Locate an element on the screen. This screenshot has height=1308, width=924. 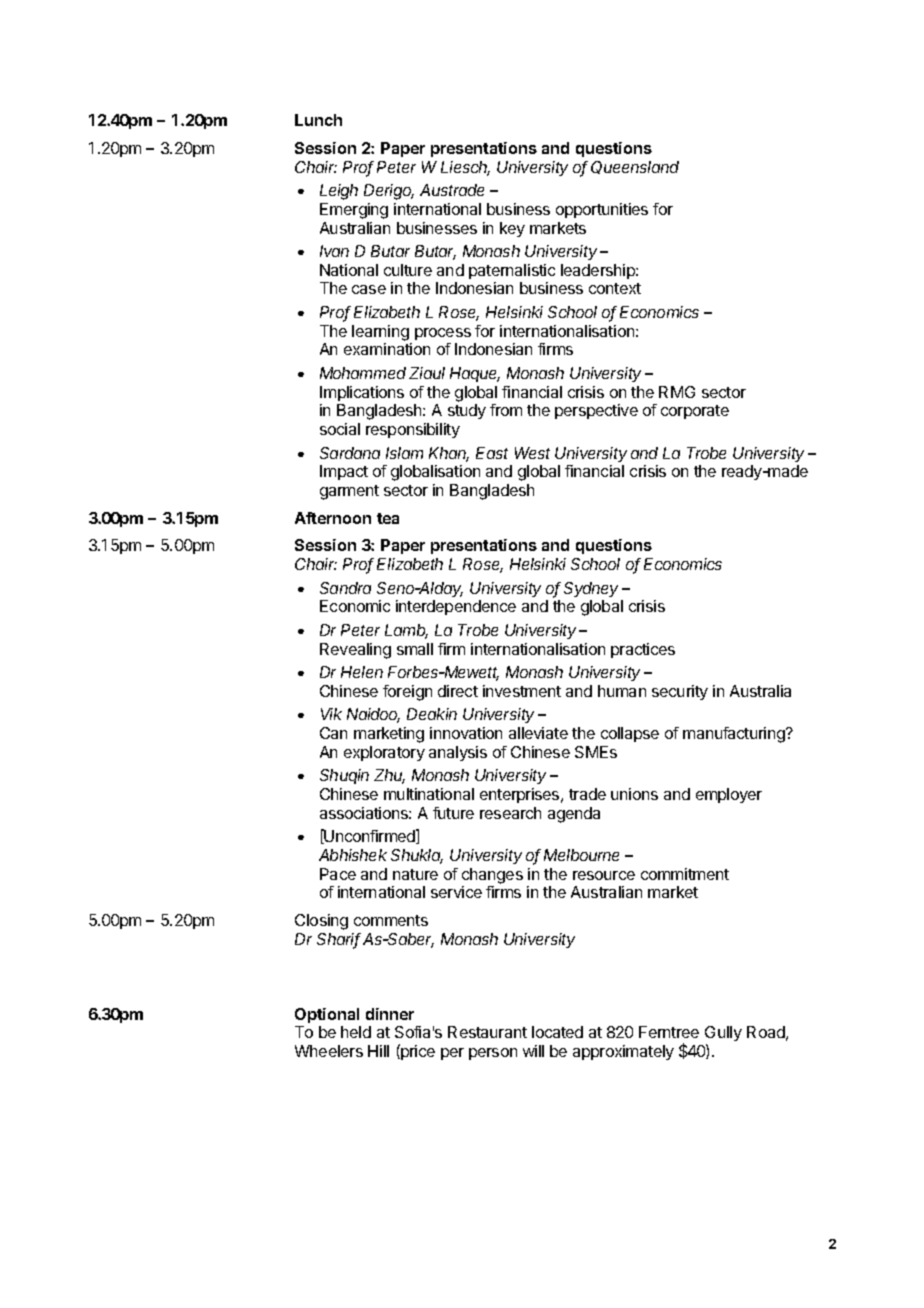
from is located at coordinates (506, 410).
